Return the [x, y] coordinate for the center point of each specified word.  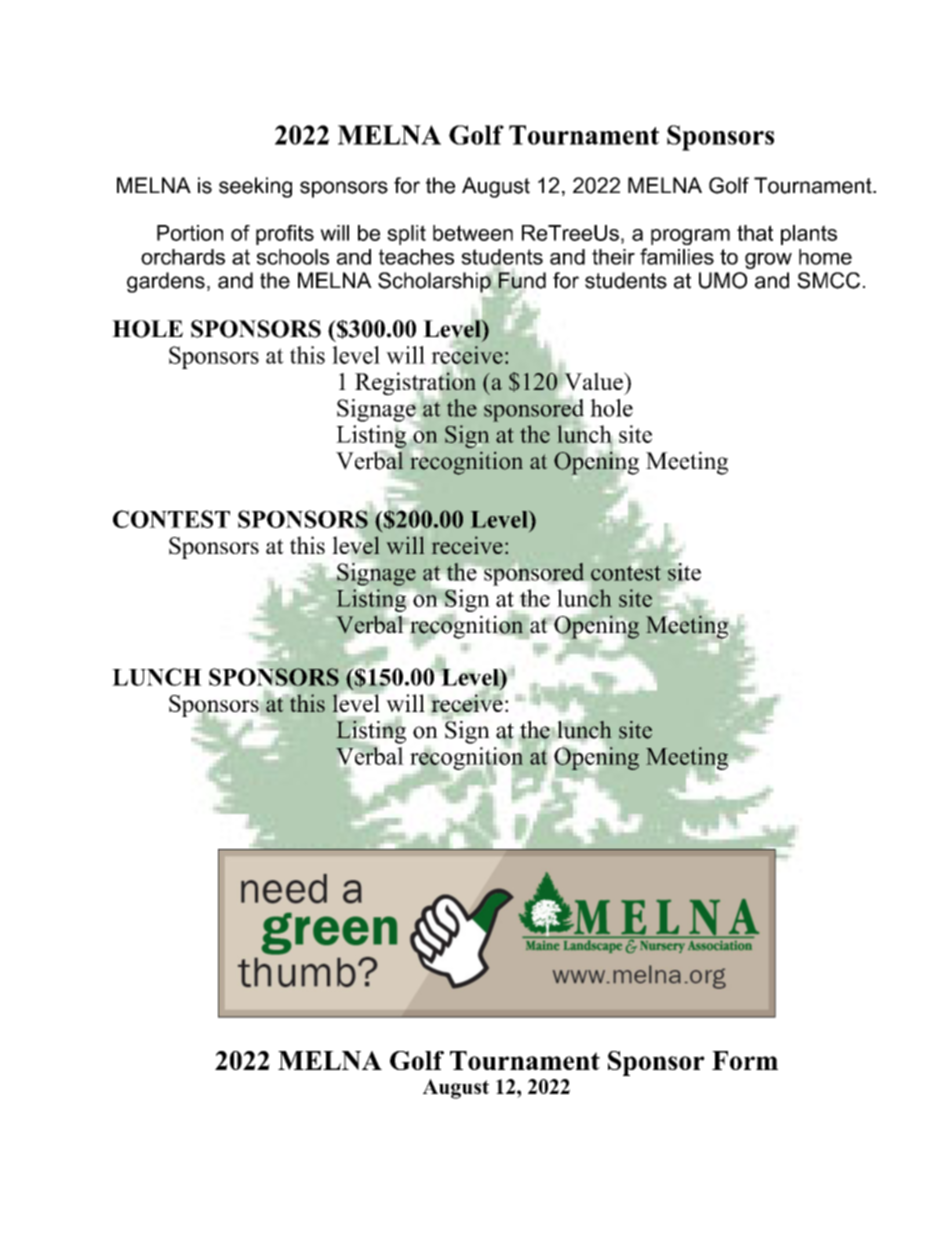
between [473, 233]
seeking [255, 187]
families [677, 256]
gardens [166, 282]
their [613, 257]
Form [745, 1060]
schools [293, 257]
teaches [416, 257]
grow [768, 261]
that [755, 233]
